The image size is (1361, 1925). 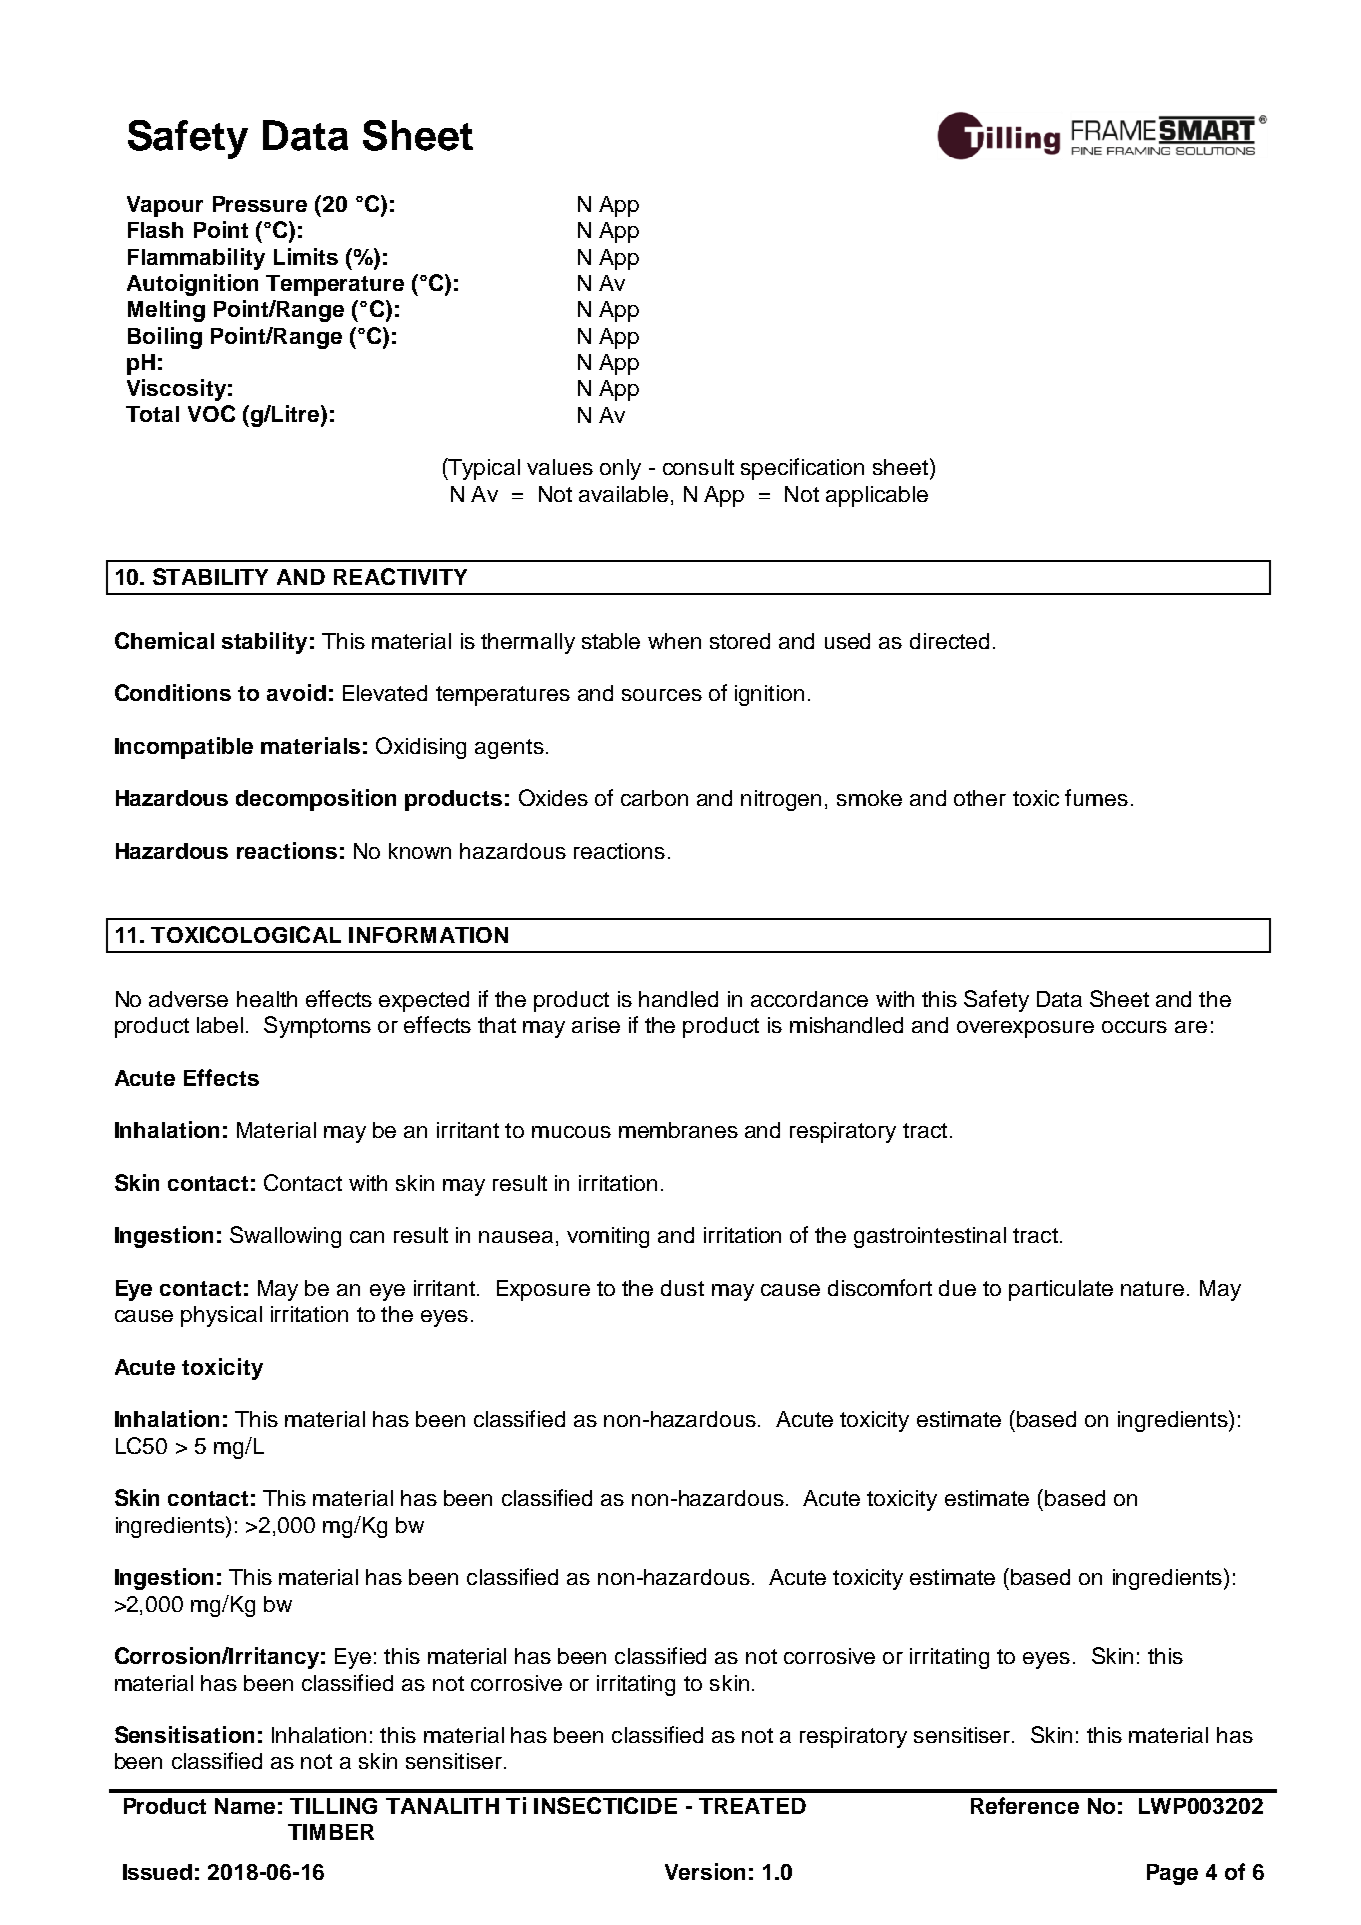 What do you see at coordinates (221, 1316) in the screenshot?
I see `physical` at bounding box center [221, 1316].
